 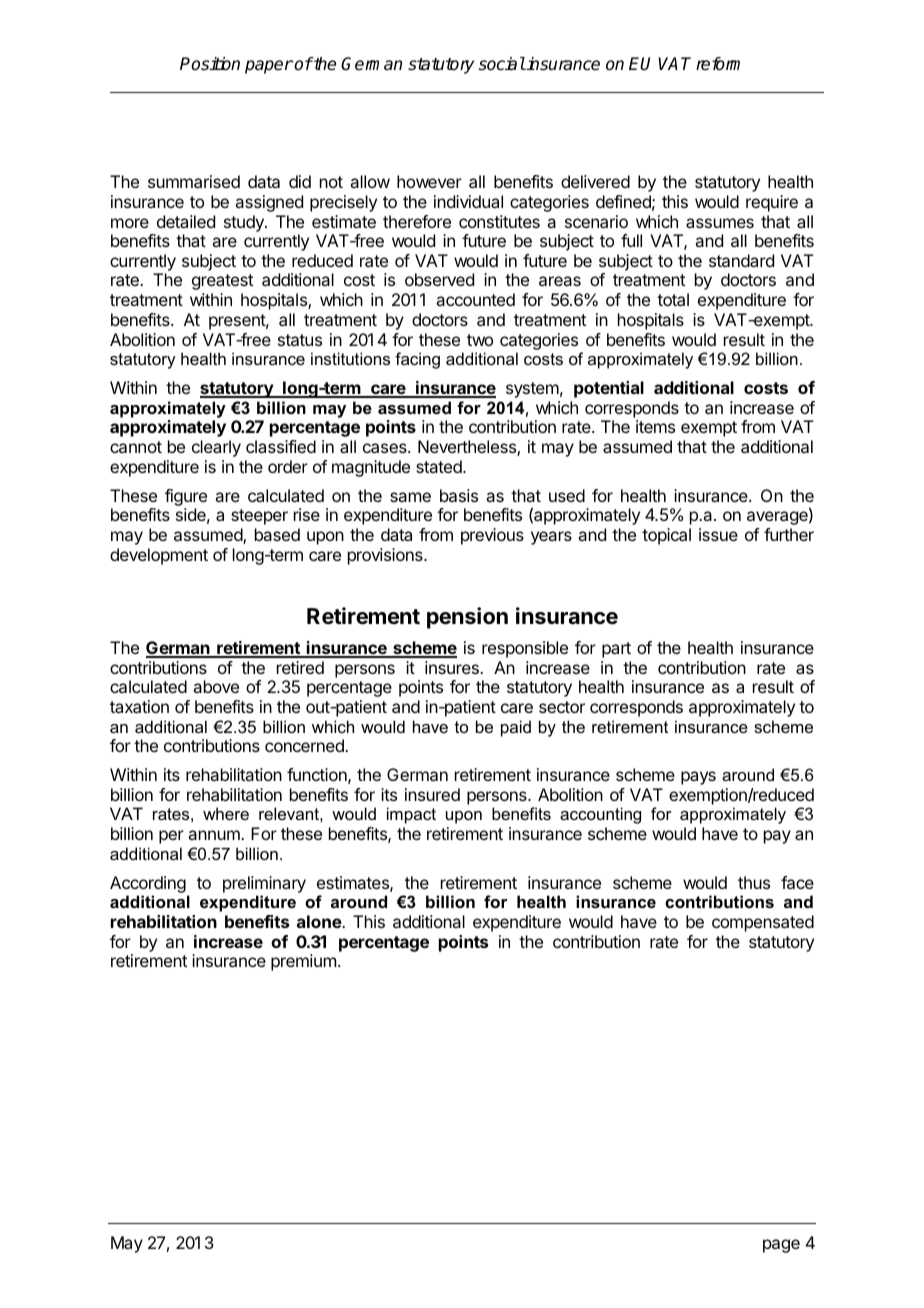 I want to click on above, so click(x=216, y=686).
